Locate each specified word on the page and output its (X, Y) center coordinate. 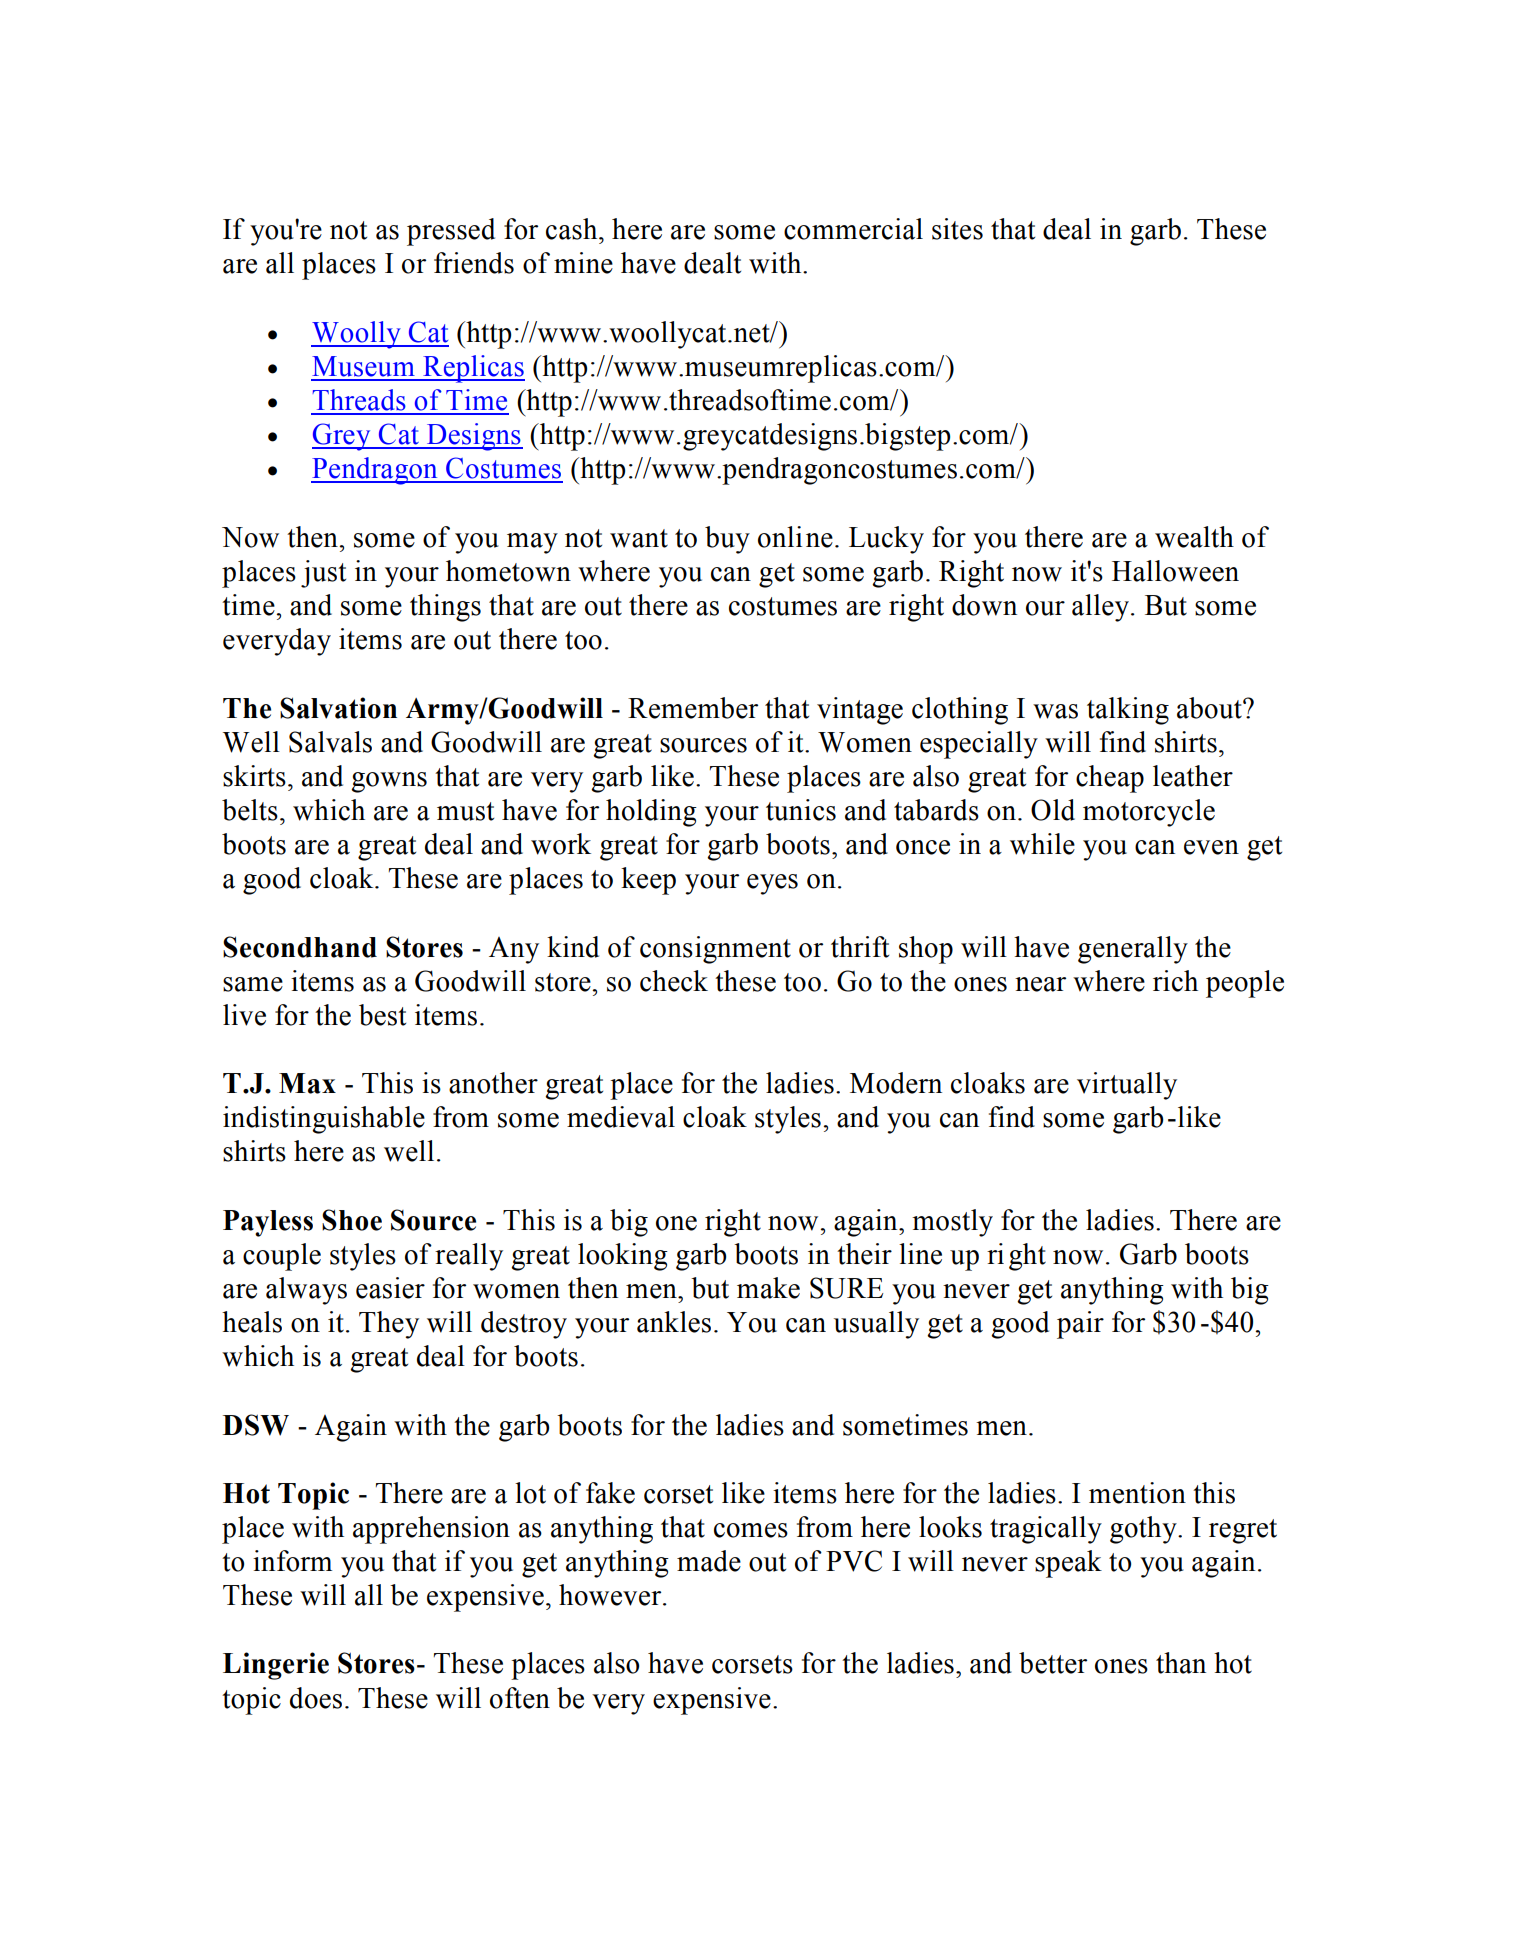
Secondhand (300, 947)
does (316, 1698)
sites (957, 229)
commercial (853, 229)
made (709, 1561)
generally (1133, 950)
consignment (715, 950)
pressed (451, 232)
